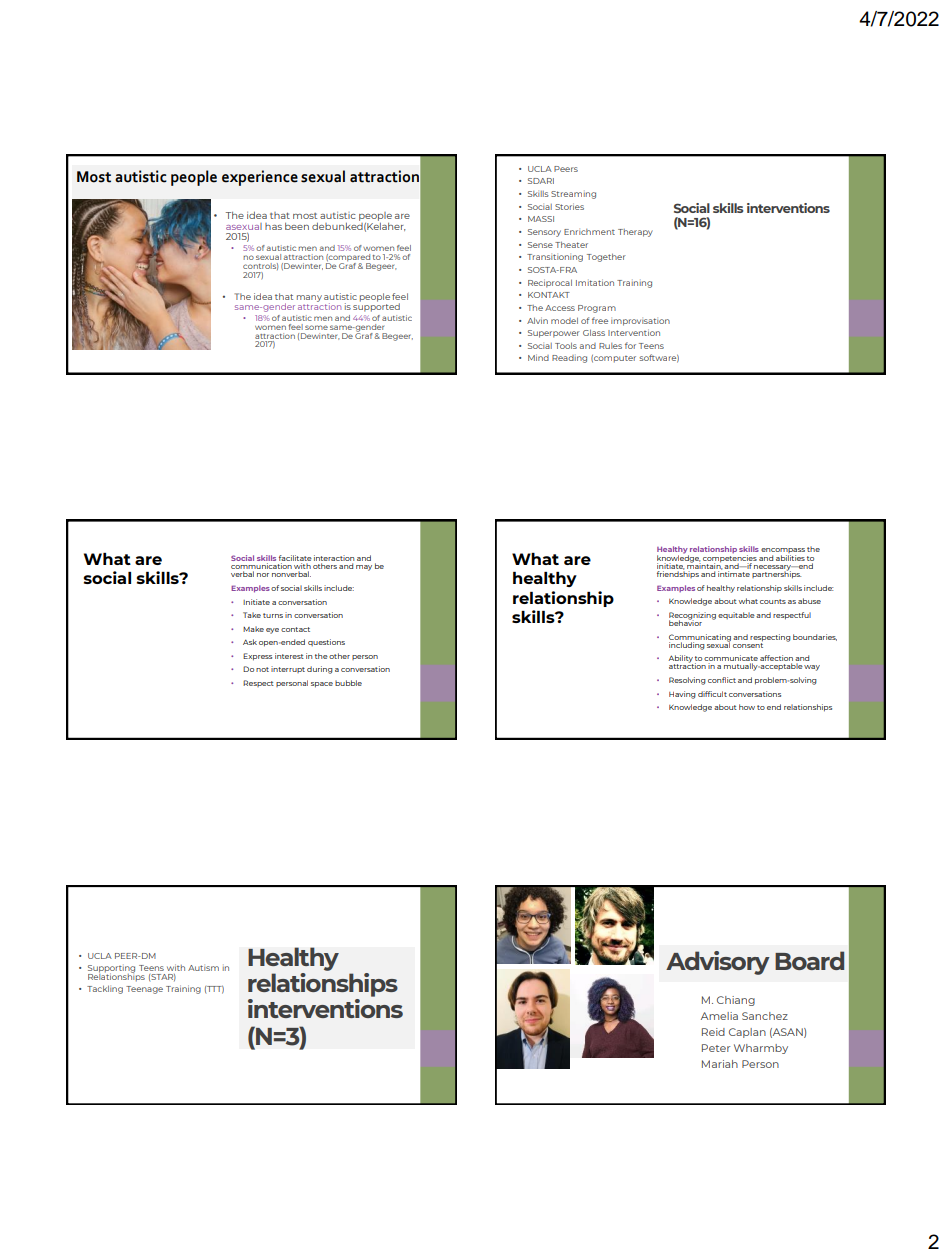 The width and height of the image is (952, 1260). I want to click on Therapy, so click(635, 233).
